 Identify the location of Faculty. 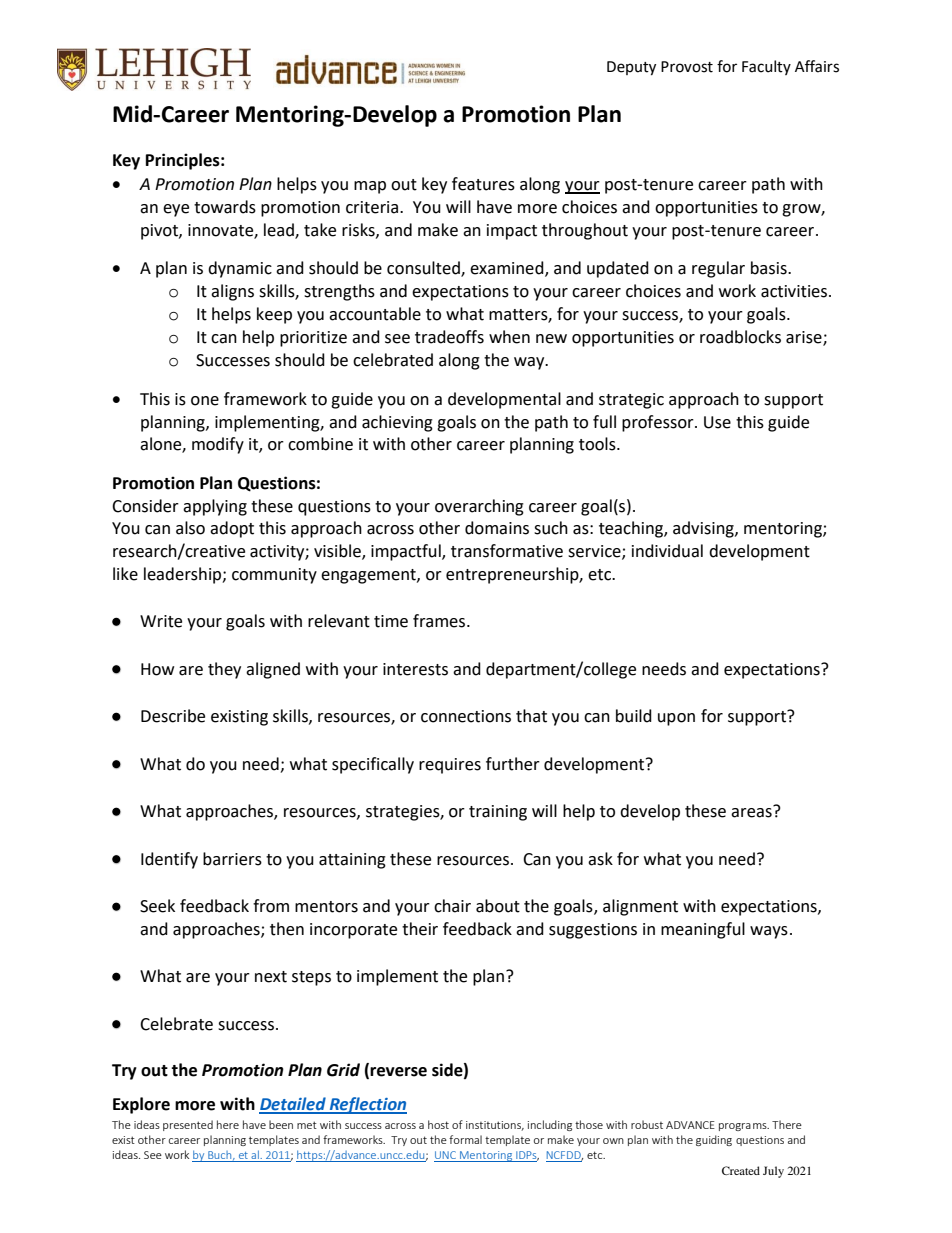
(766, 67).
